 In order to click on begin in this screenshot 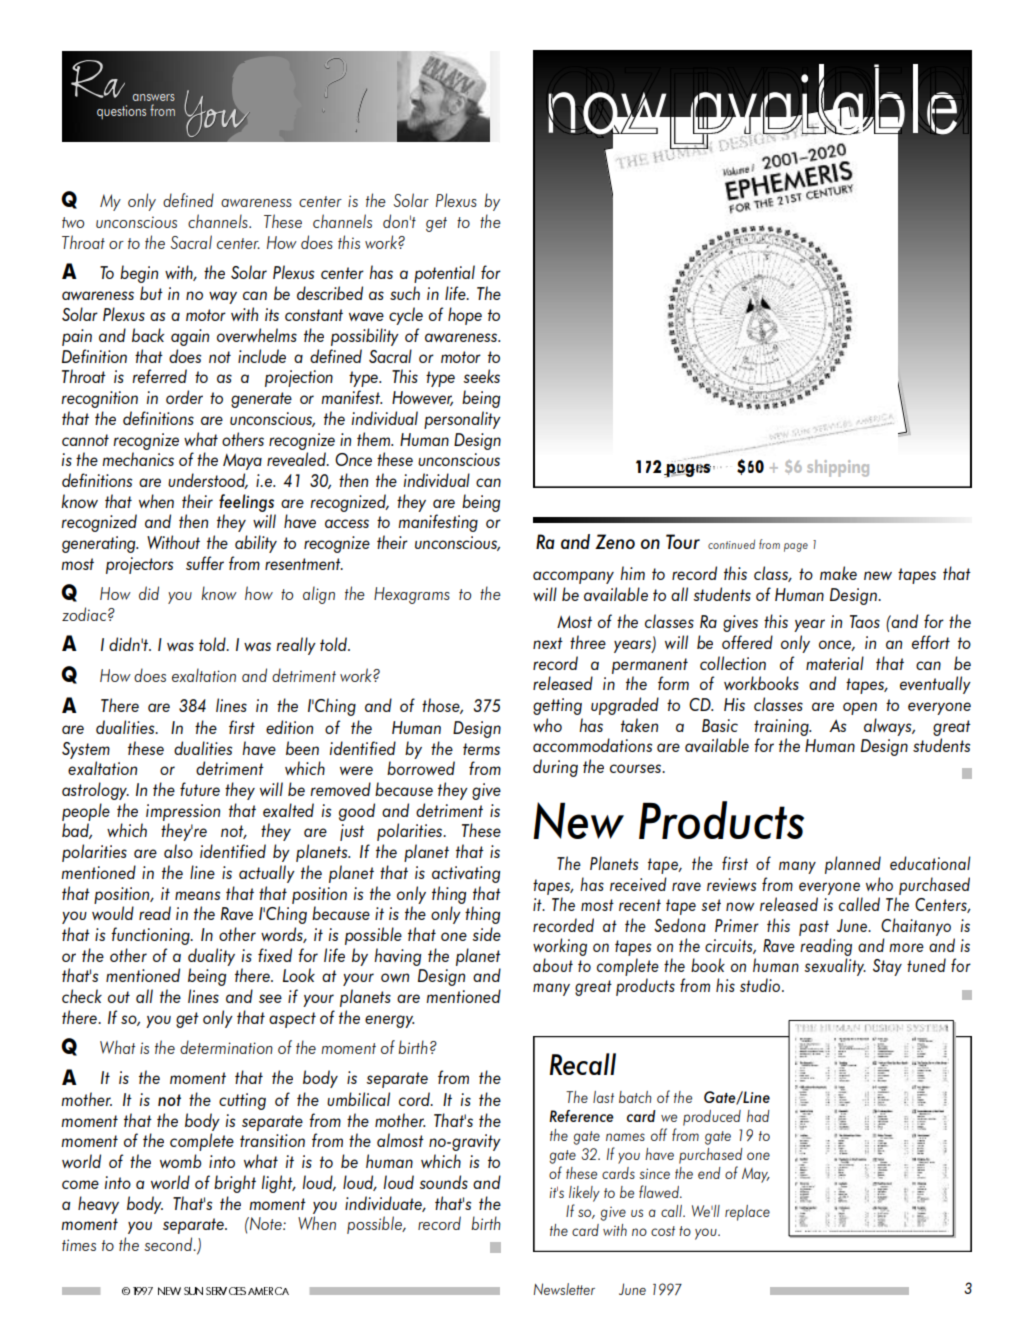, I will do `click(139, 274)`.
